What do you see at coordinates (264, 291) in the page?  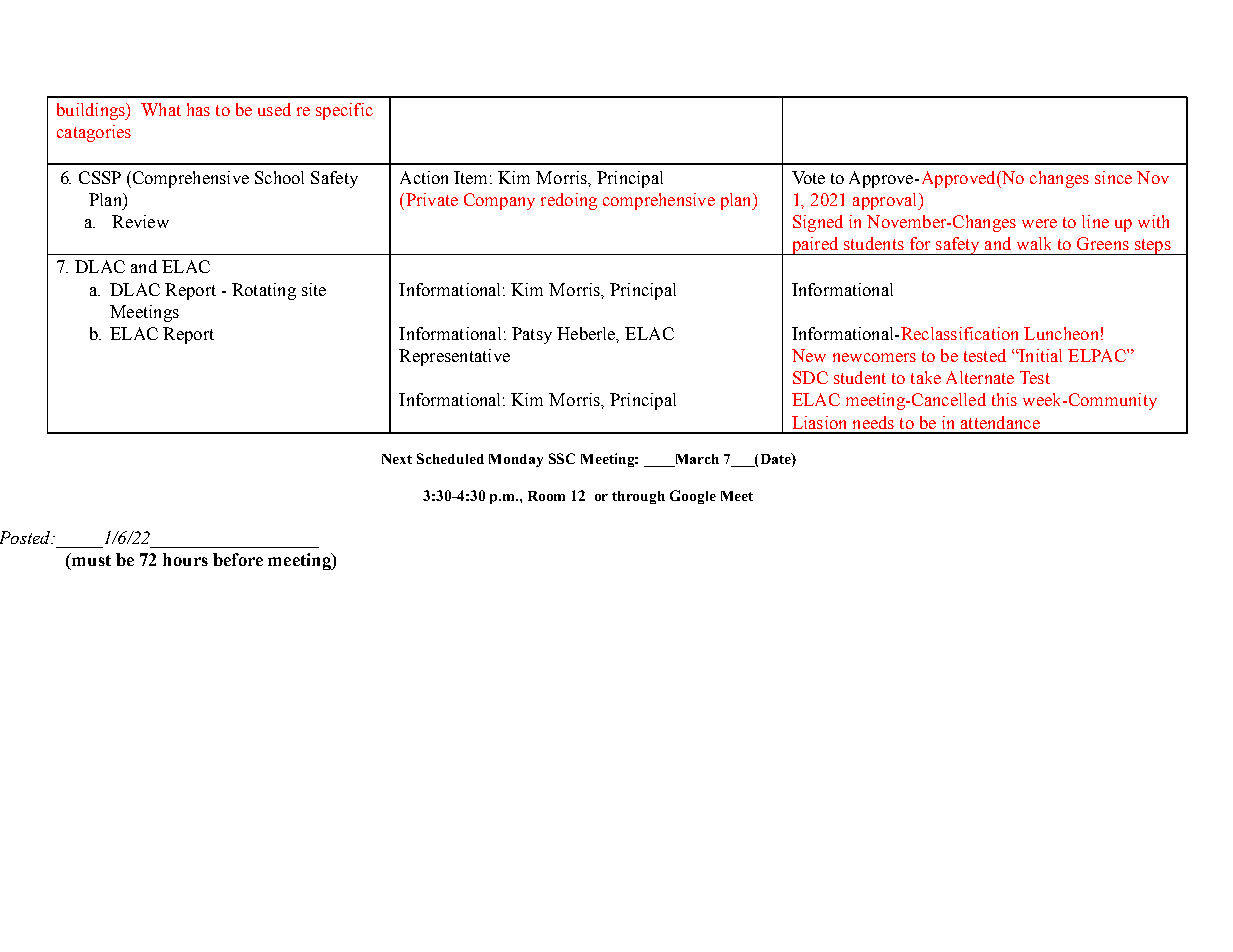 I see `Rotating` at bounding box center [264, 291].
